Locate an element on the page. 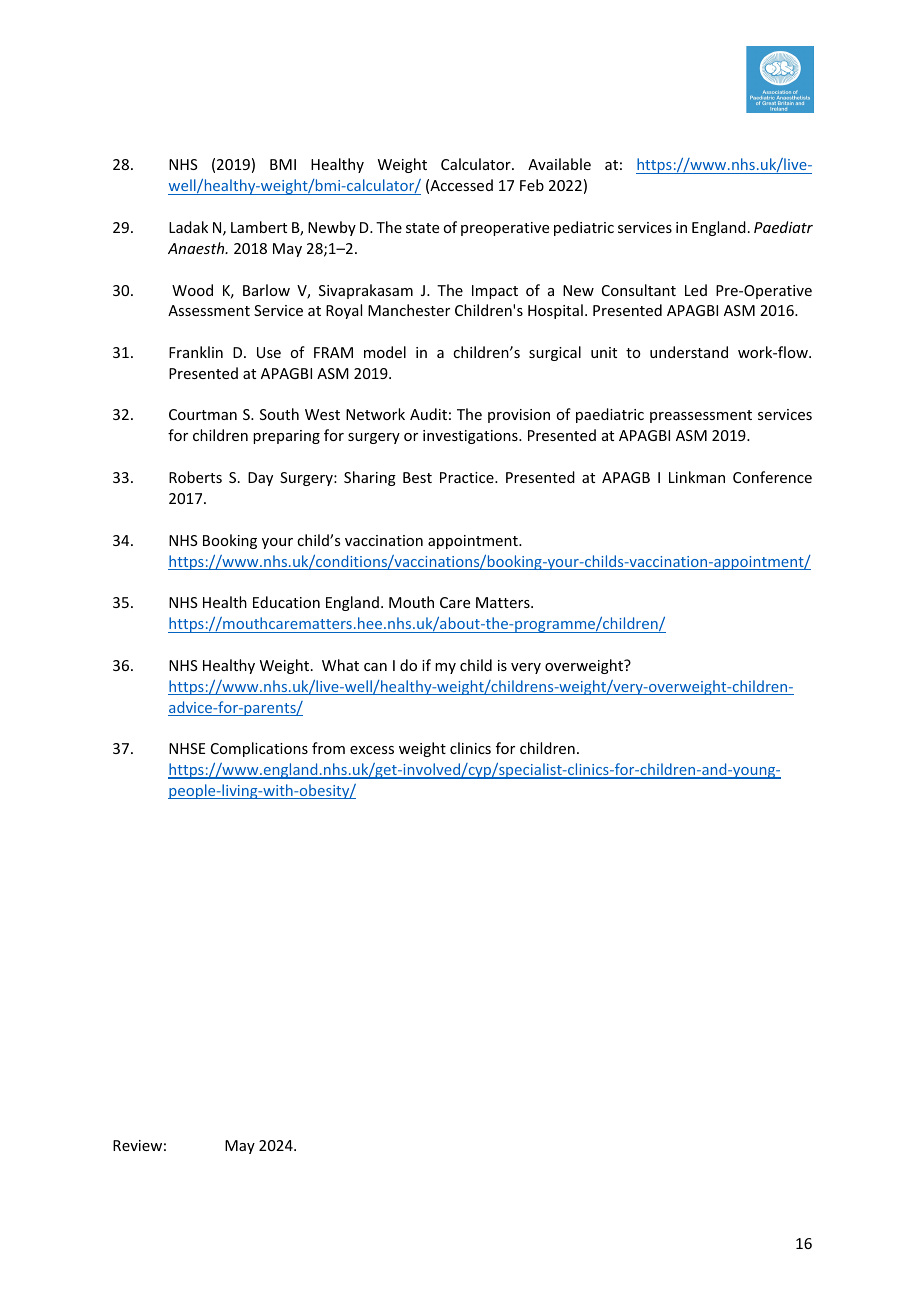 The width and height of the image is (924, 1308). Available is located at coordinates (559, 164).
